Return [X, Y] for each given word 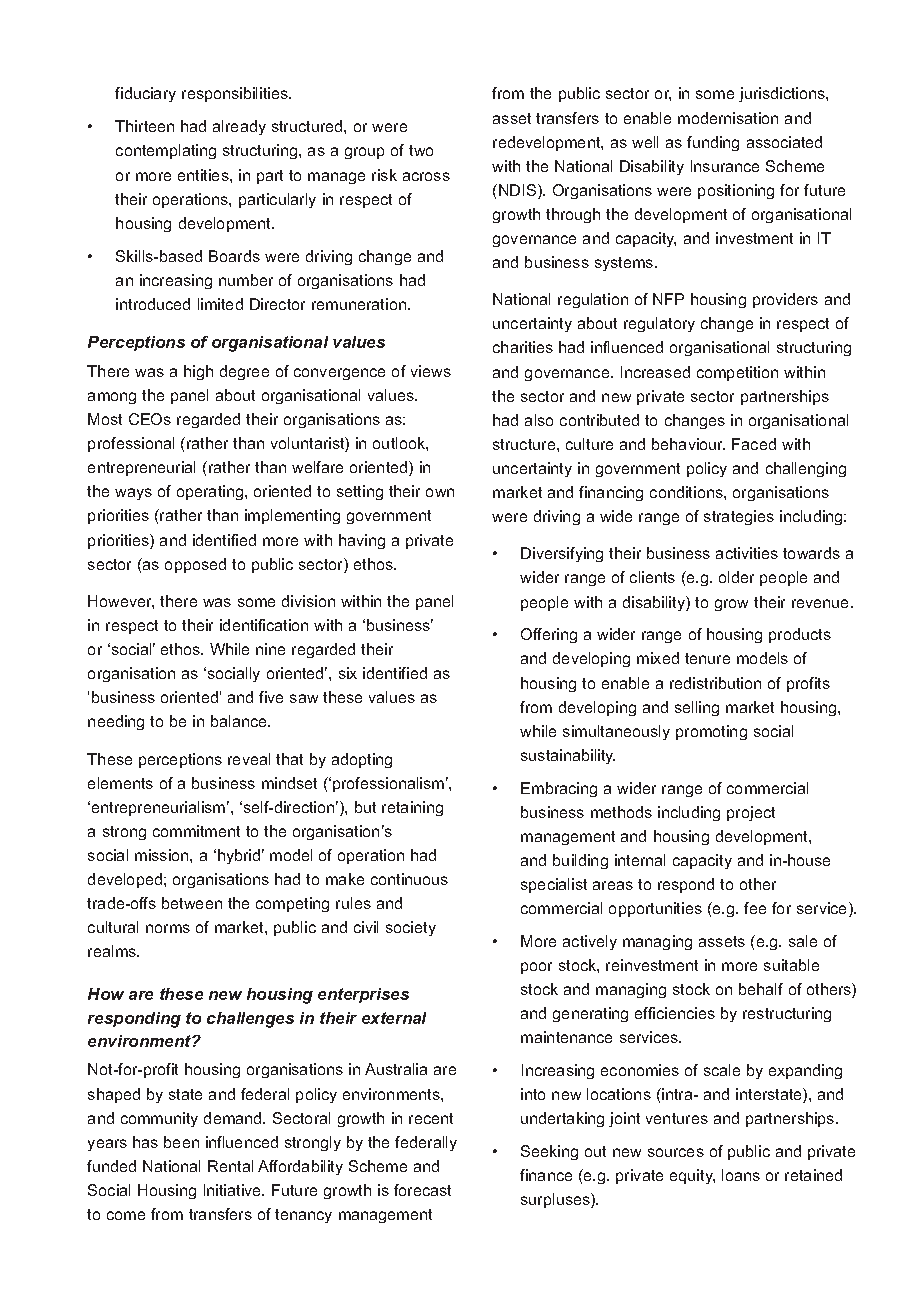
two [421, 150]
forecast [422, 1190]
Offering [549, 635]
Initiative [234, 1190]
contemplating [166, 151]
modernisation [728, 118]
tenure [707, 658]
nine [270, 649]
